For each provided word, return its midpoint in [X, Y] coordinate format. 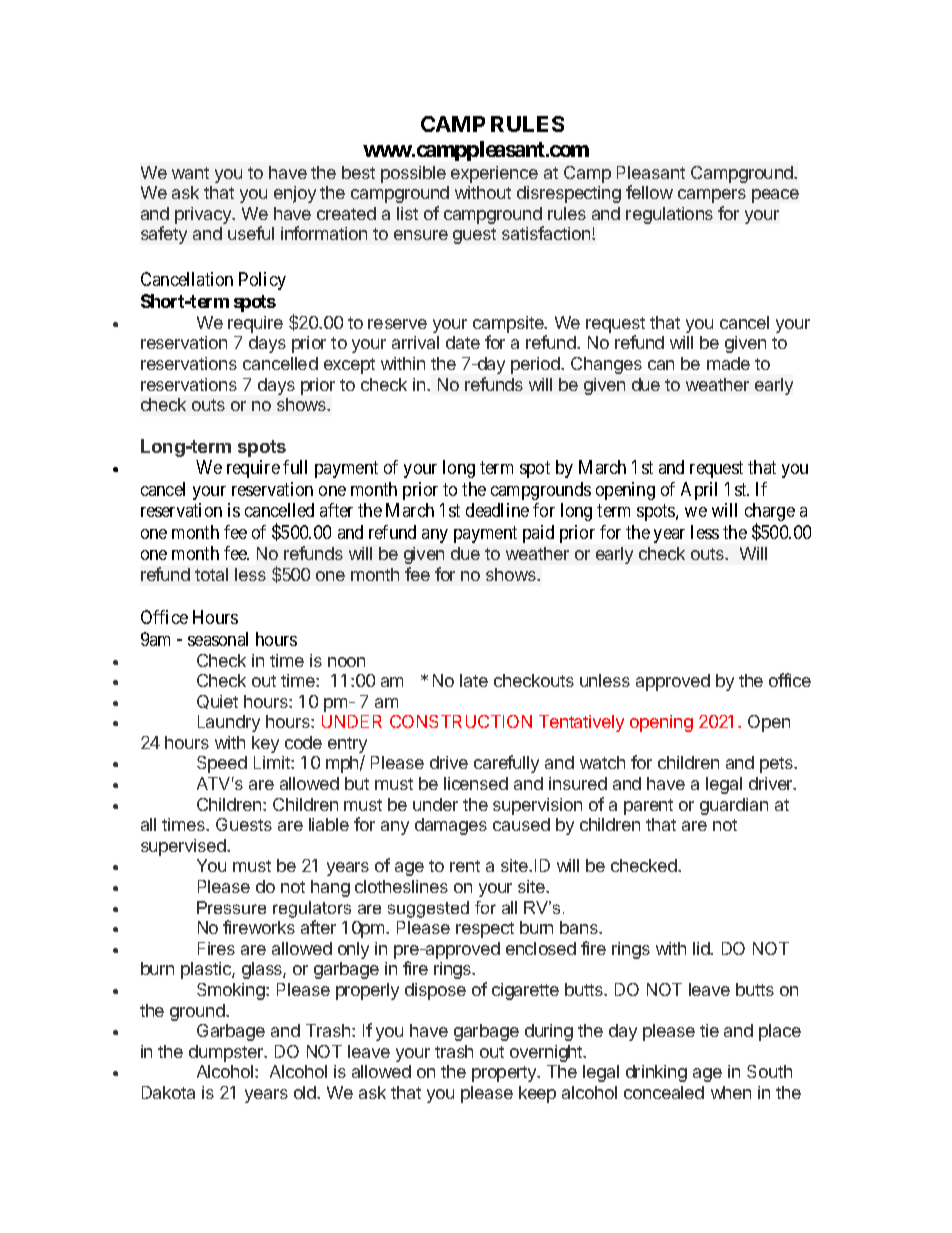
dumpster [227, 1053]
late [474, 680]
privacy [204, 215]
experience [494, 174]
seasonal [218, 639]
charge [770, 513]
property [505, 1074]
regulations [669, 215]
